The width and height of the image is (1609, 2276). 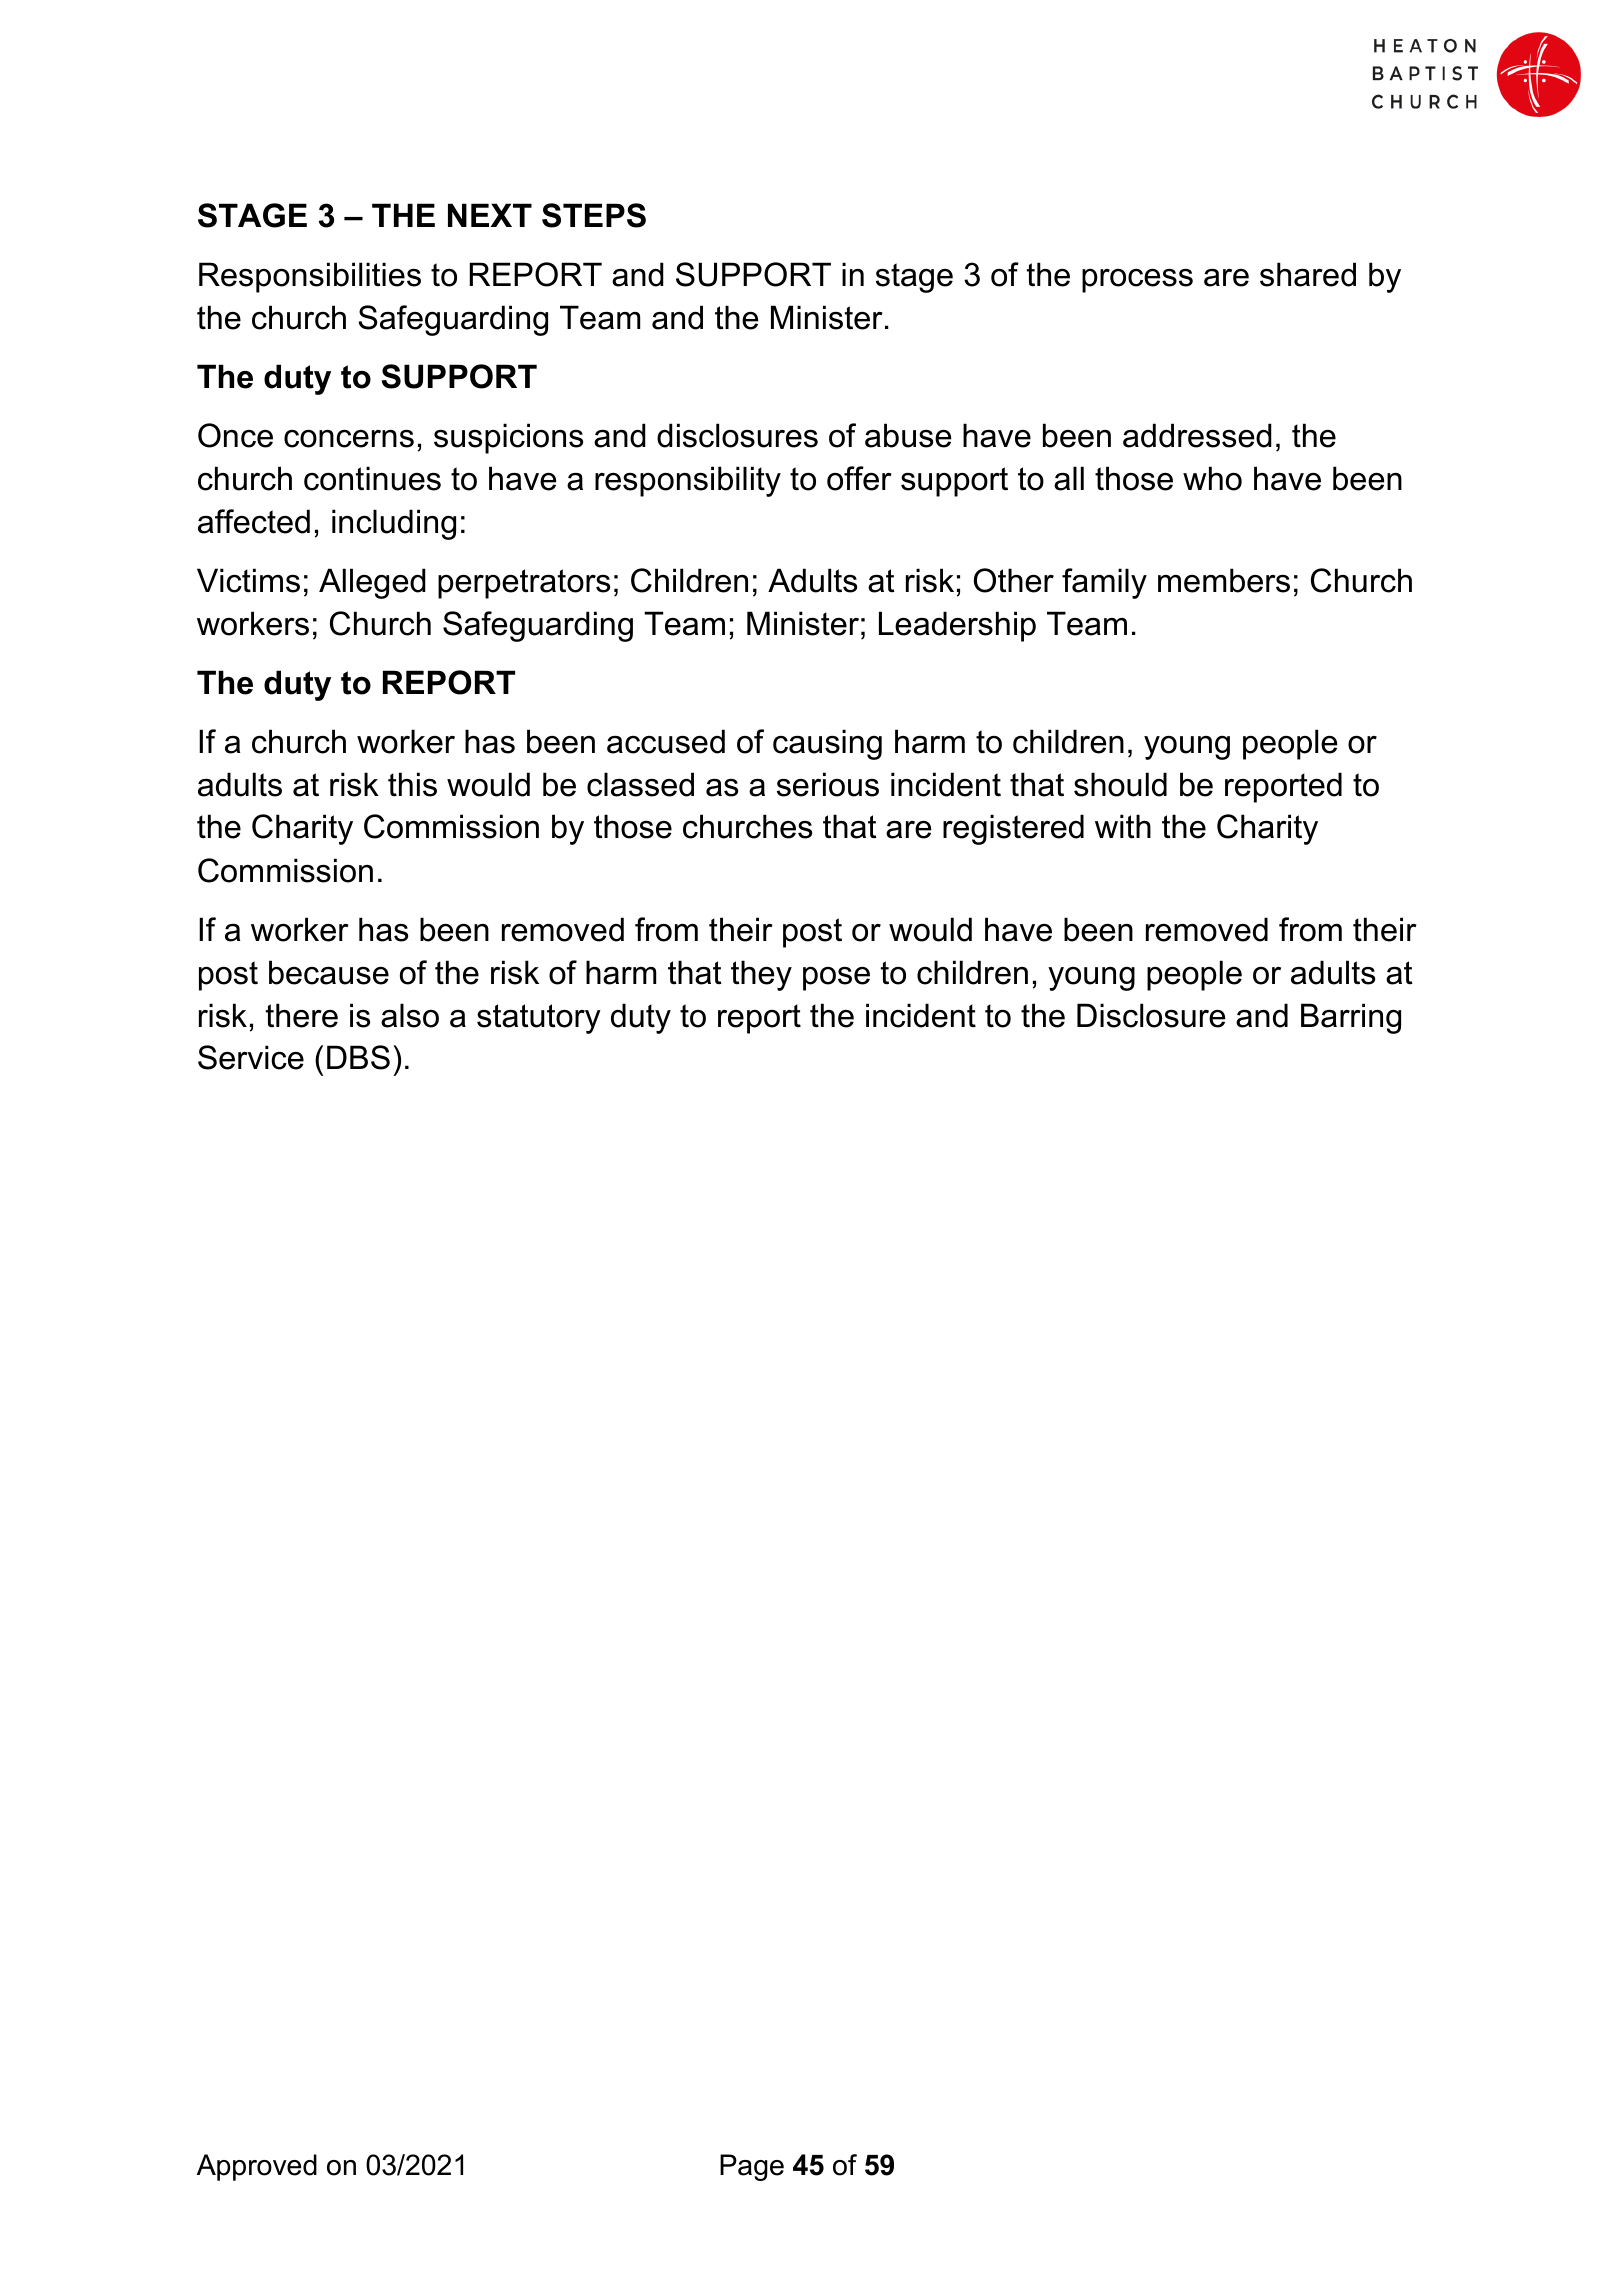 I want to click on DBS, so click(x=358, y=1057).
